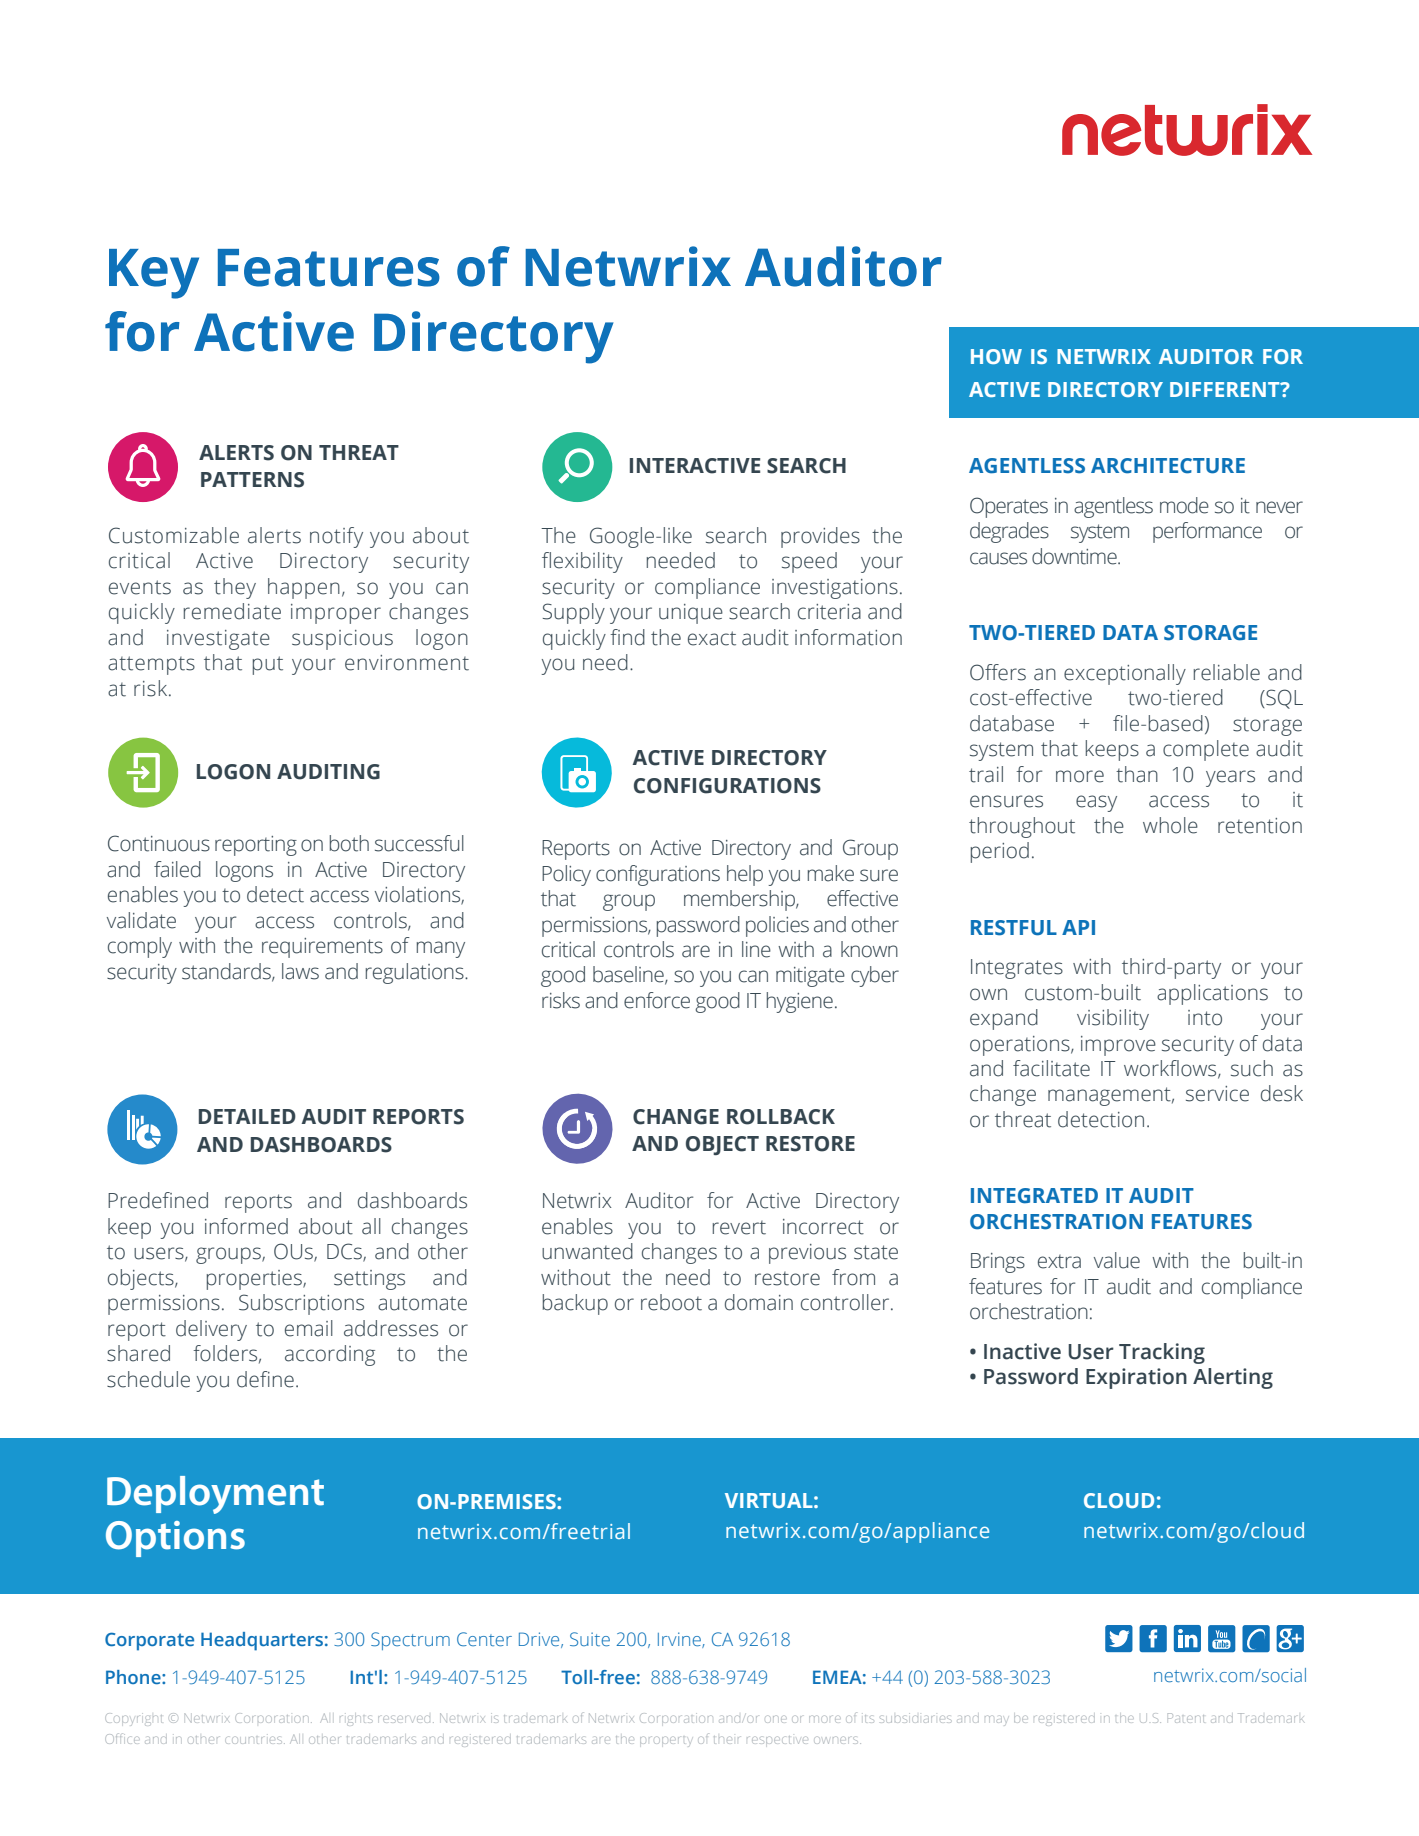 Image resolution: width=1419 pixels, height=1836 pixels. Describe the element at coordinates (349, 843) in the screenshot. I see `both` at that location.
